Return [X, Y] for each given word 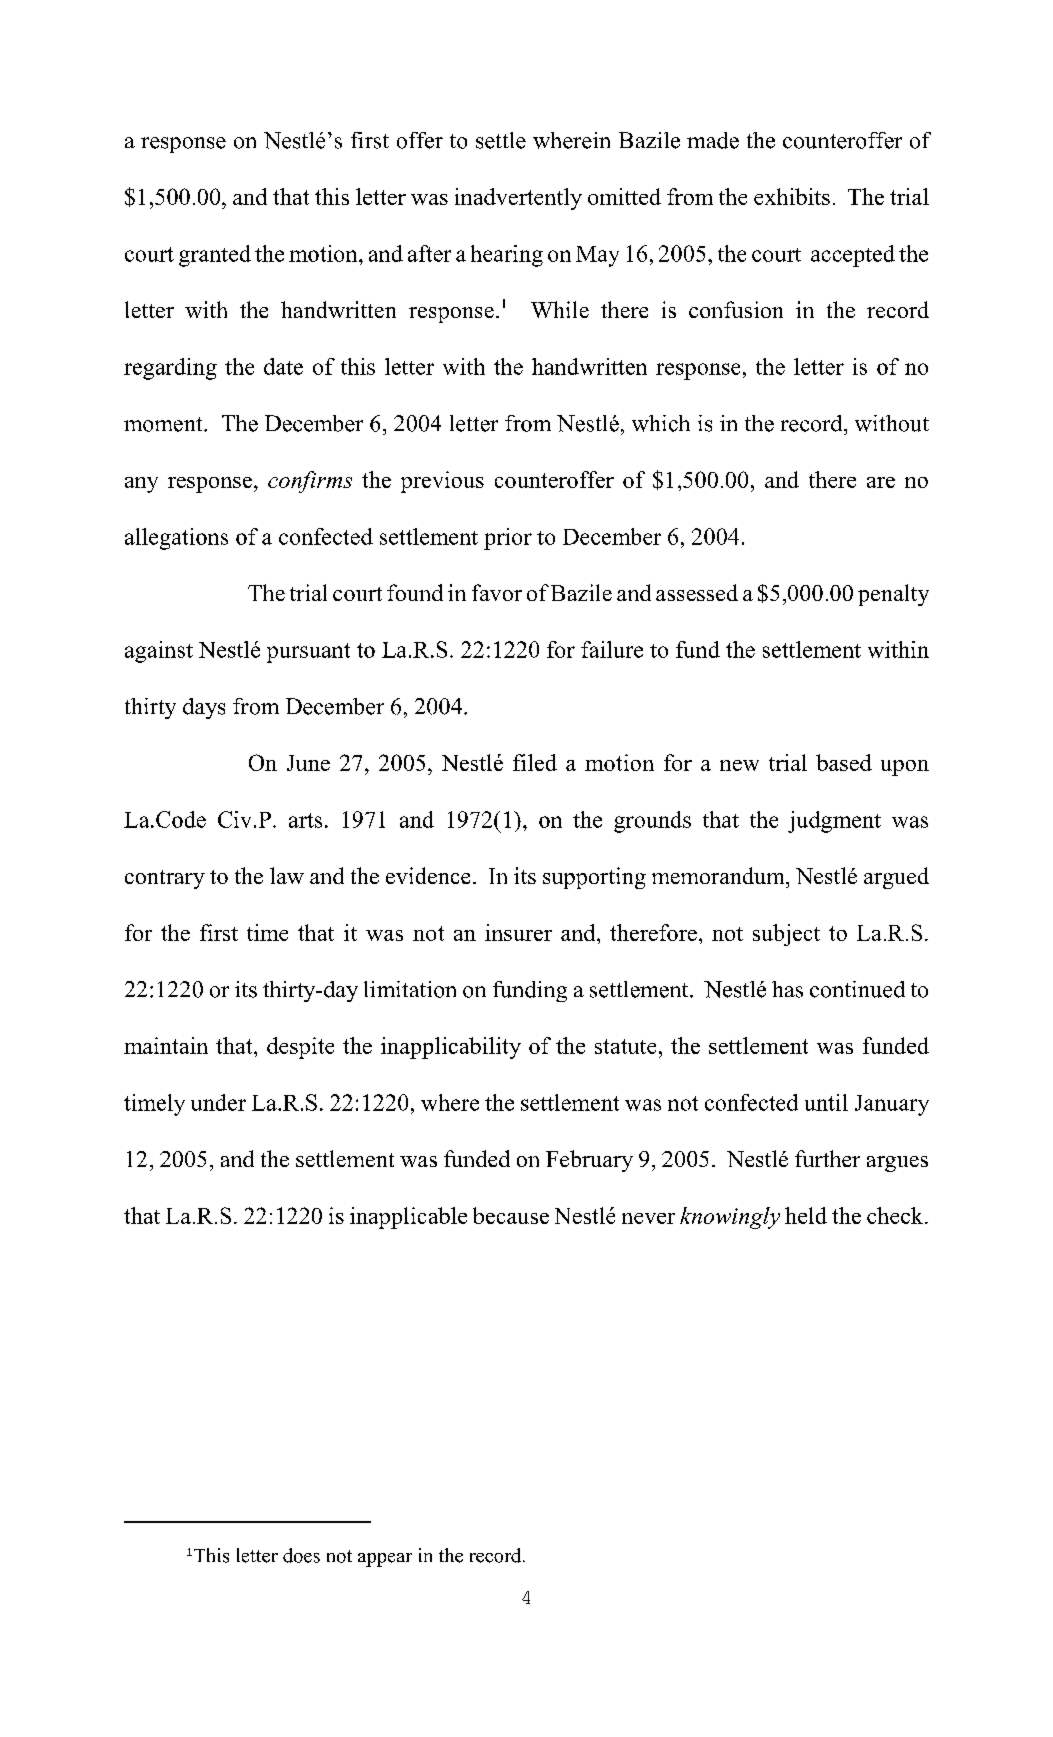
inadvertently [518, 199]
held [806, 1215]
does [301, 1555]
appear [385, 1560]
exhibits [792, 196]
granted [215, 256]
